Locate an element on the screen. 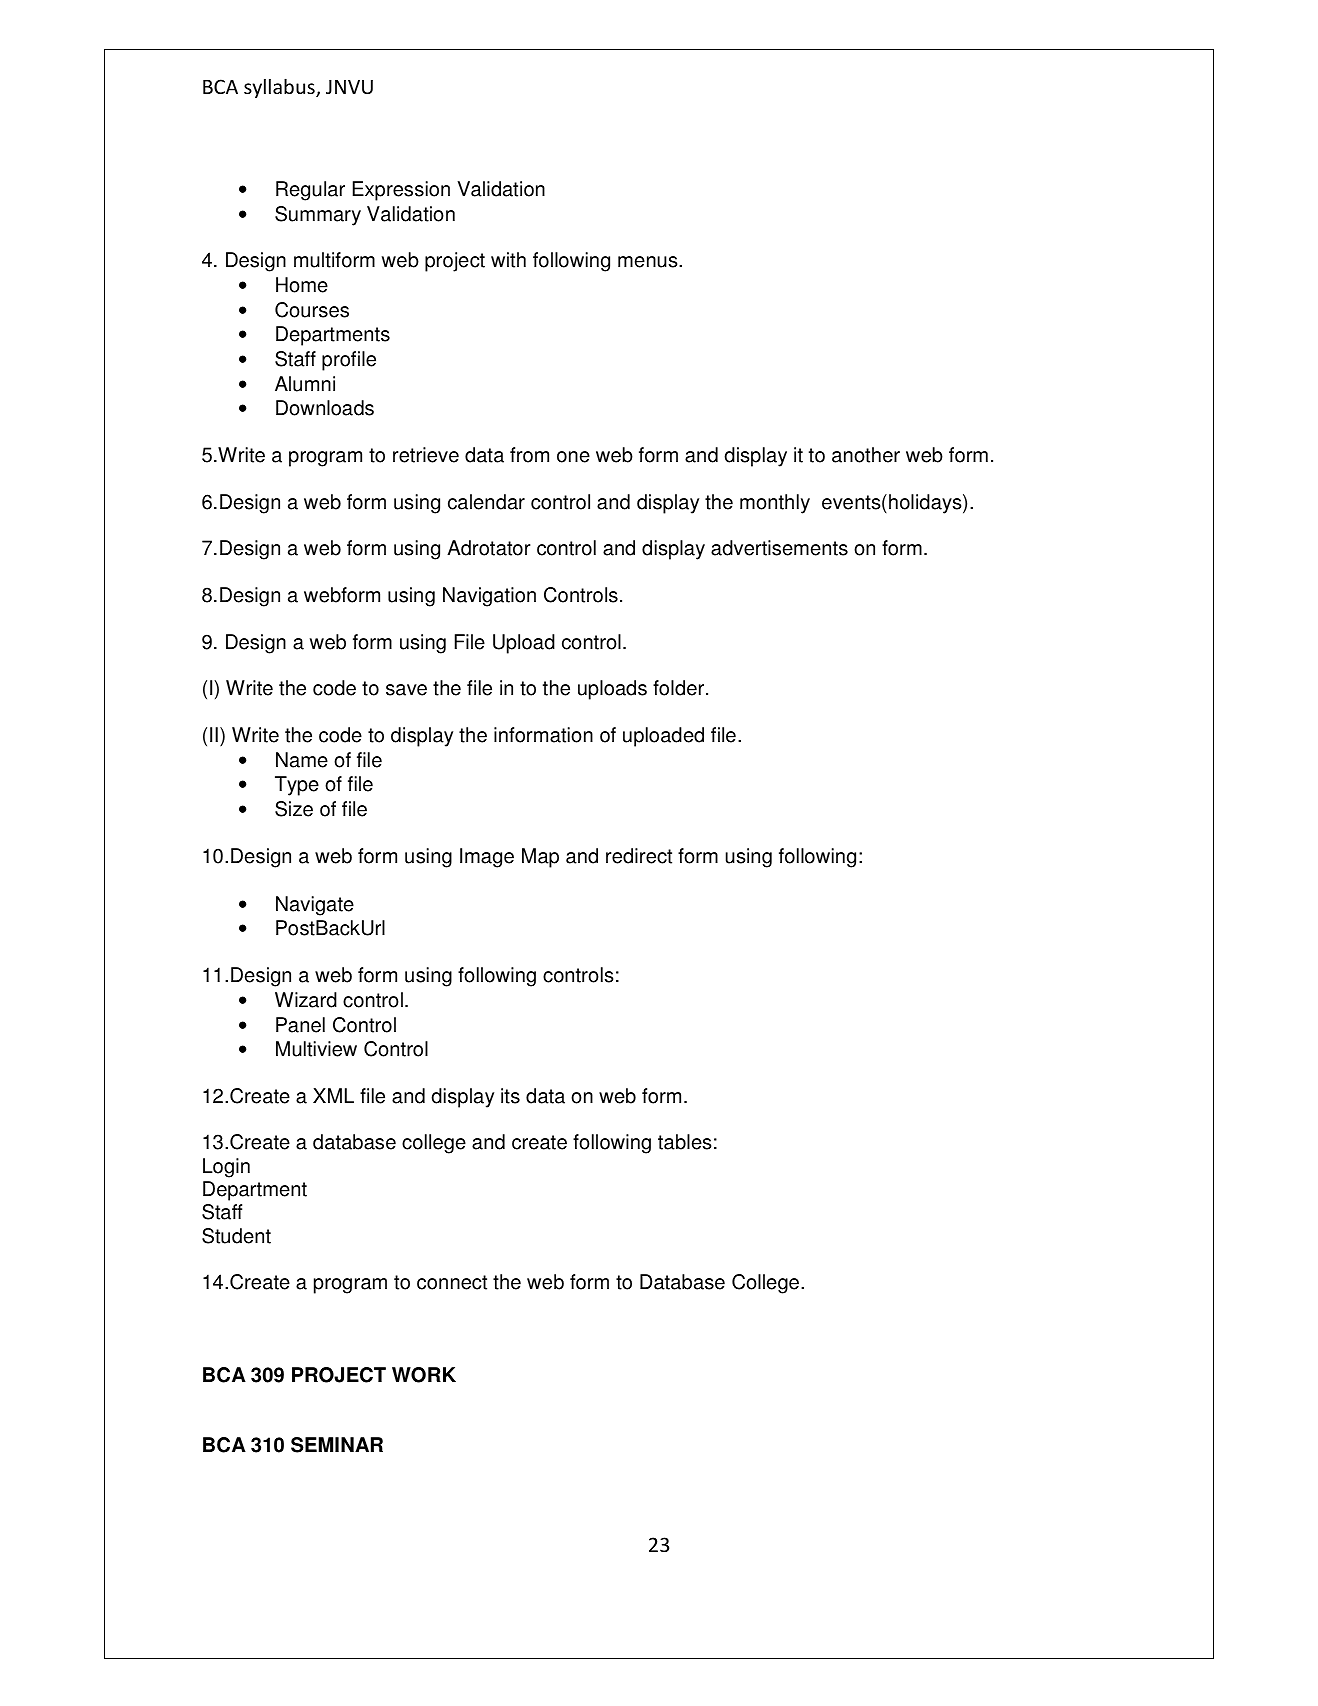 This screenshot has width=1318, height=1706. SEMINAR is located at coordinates (337, 1445).
